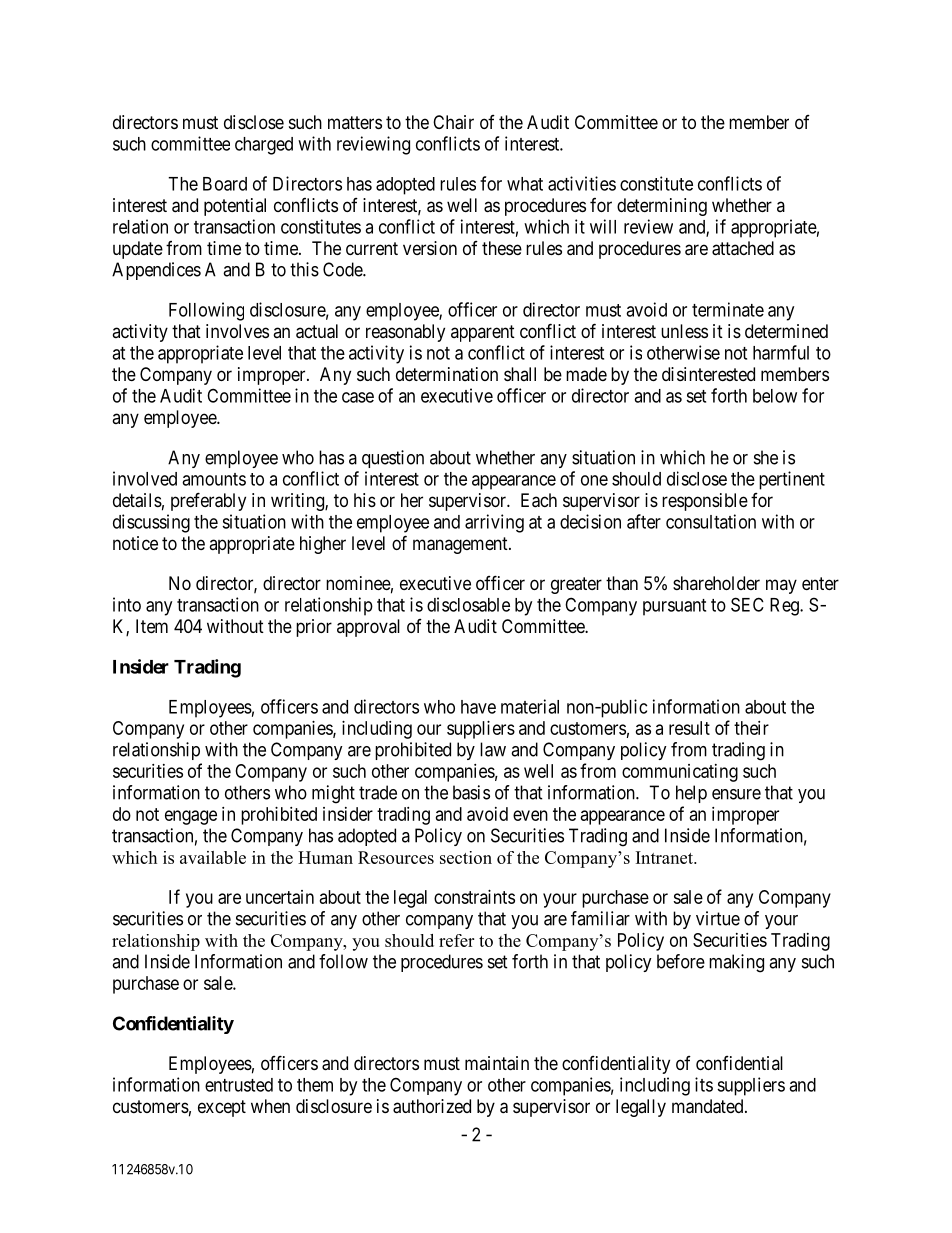  I want to click on ensure, so click(736, 794).
